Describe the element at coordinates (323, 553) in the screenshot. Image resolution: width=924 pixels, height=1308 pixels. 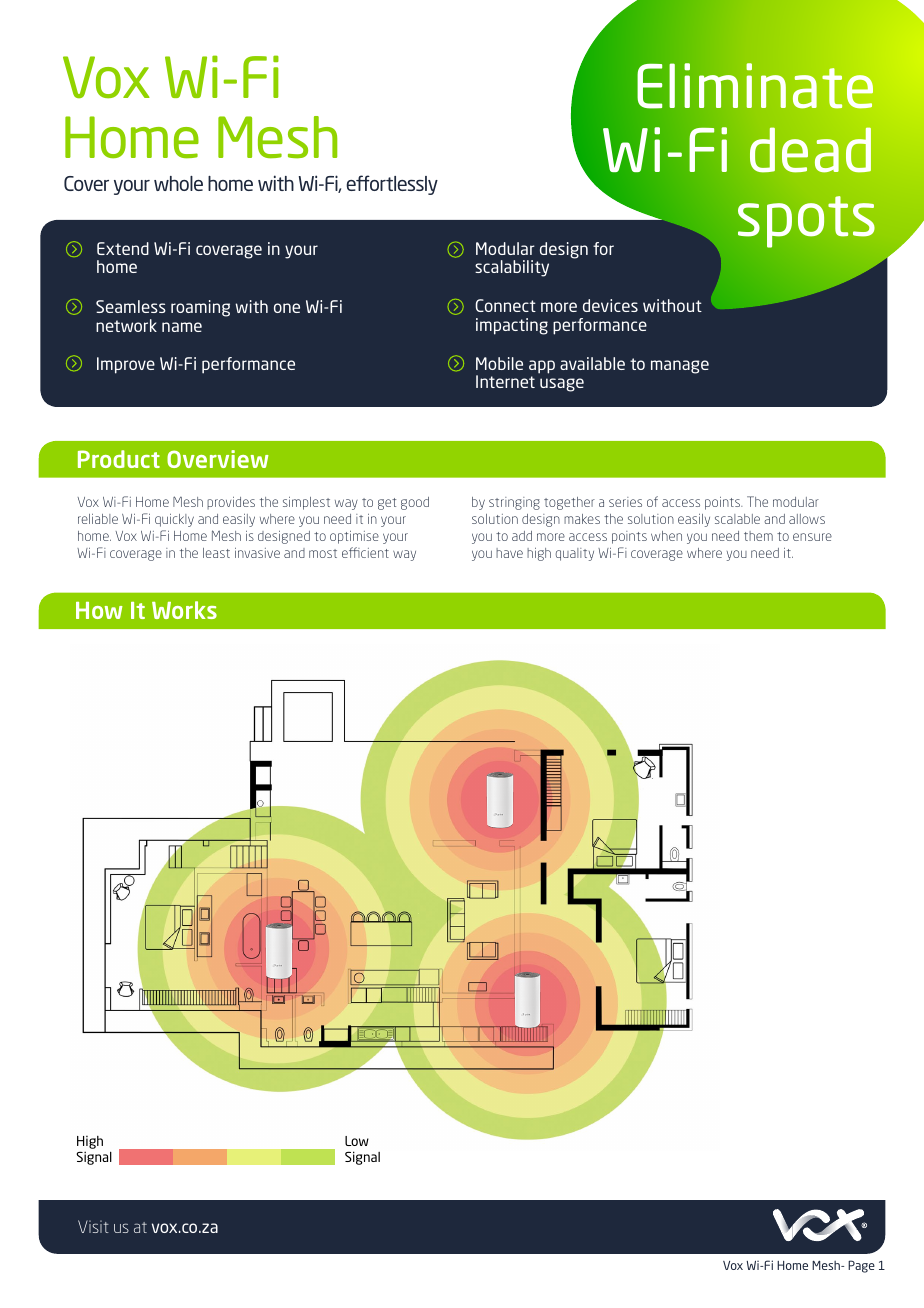
I see `most` at that location.
